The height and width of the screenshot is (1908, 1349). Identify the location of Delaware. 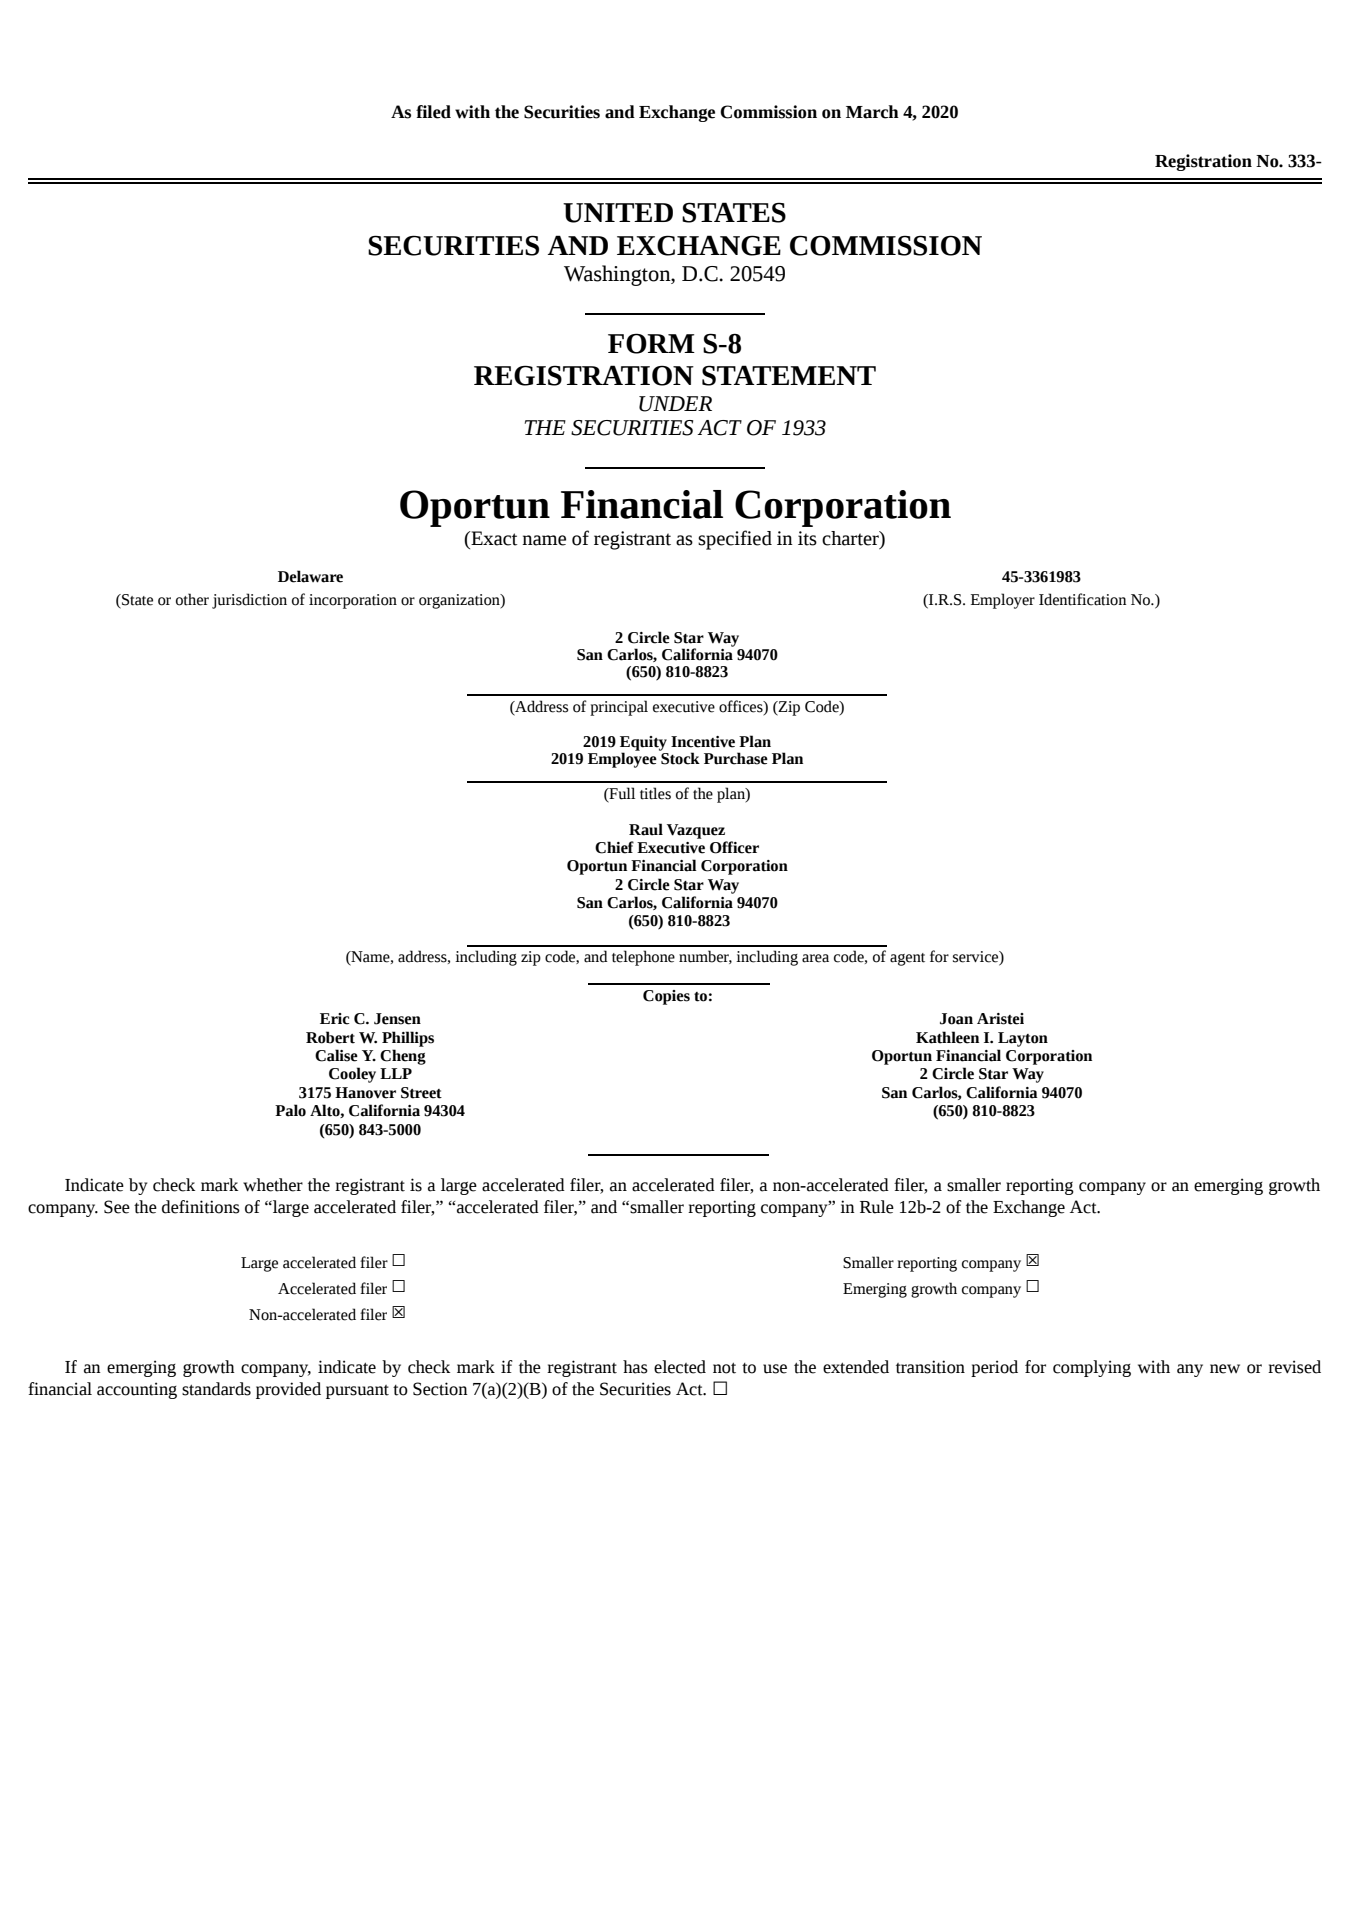
(310, 576).
